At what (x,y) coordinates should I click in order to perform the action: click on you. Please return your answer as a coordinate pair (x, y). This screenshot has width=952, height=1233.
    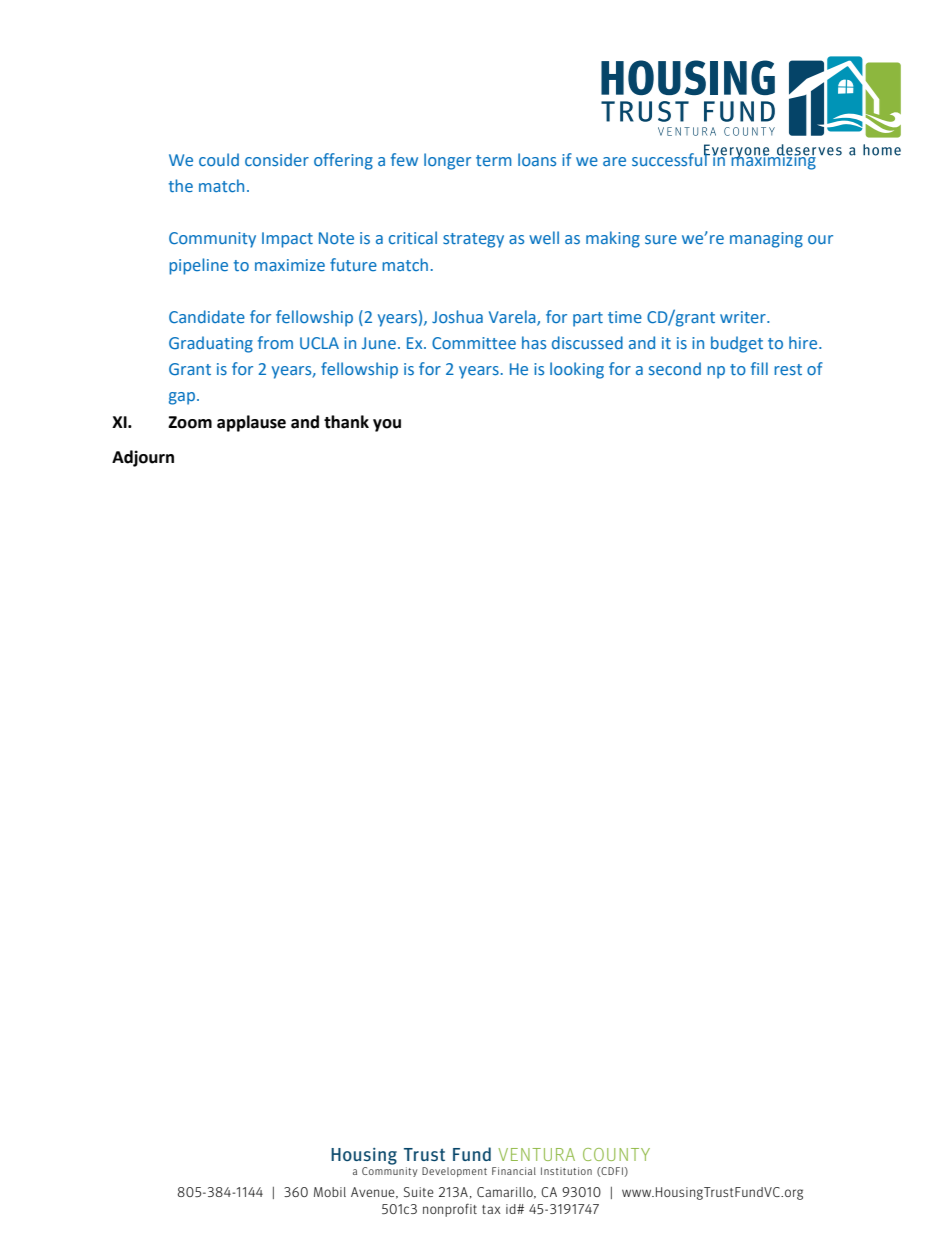
    Looking at the image, I should click on (387, 425).
